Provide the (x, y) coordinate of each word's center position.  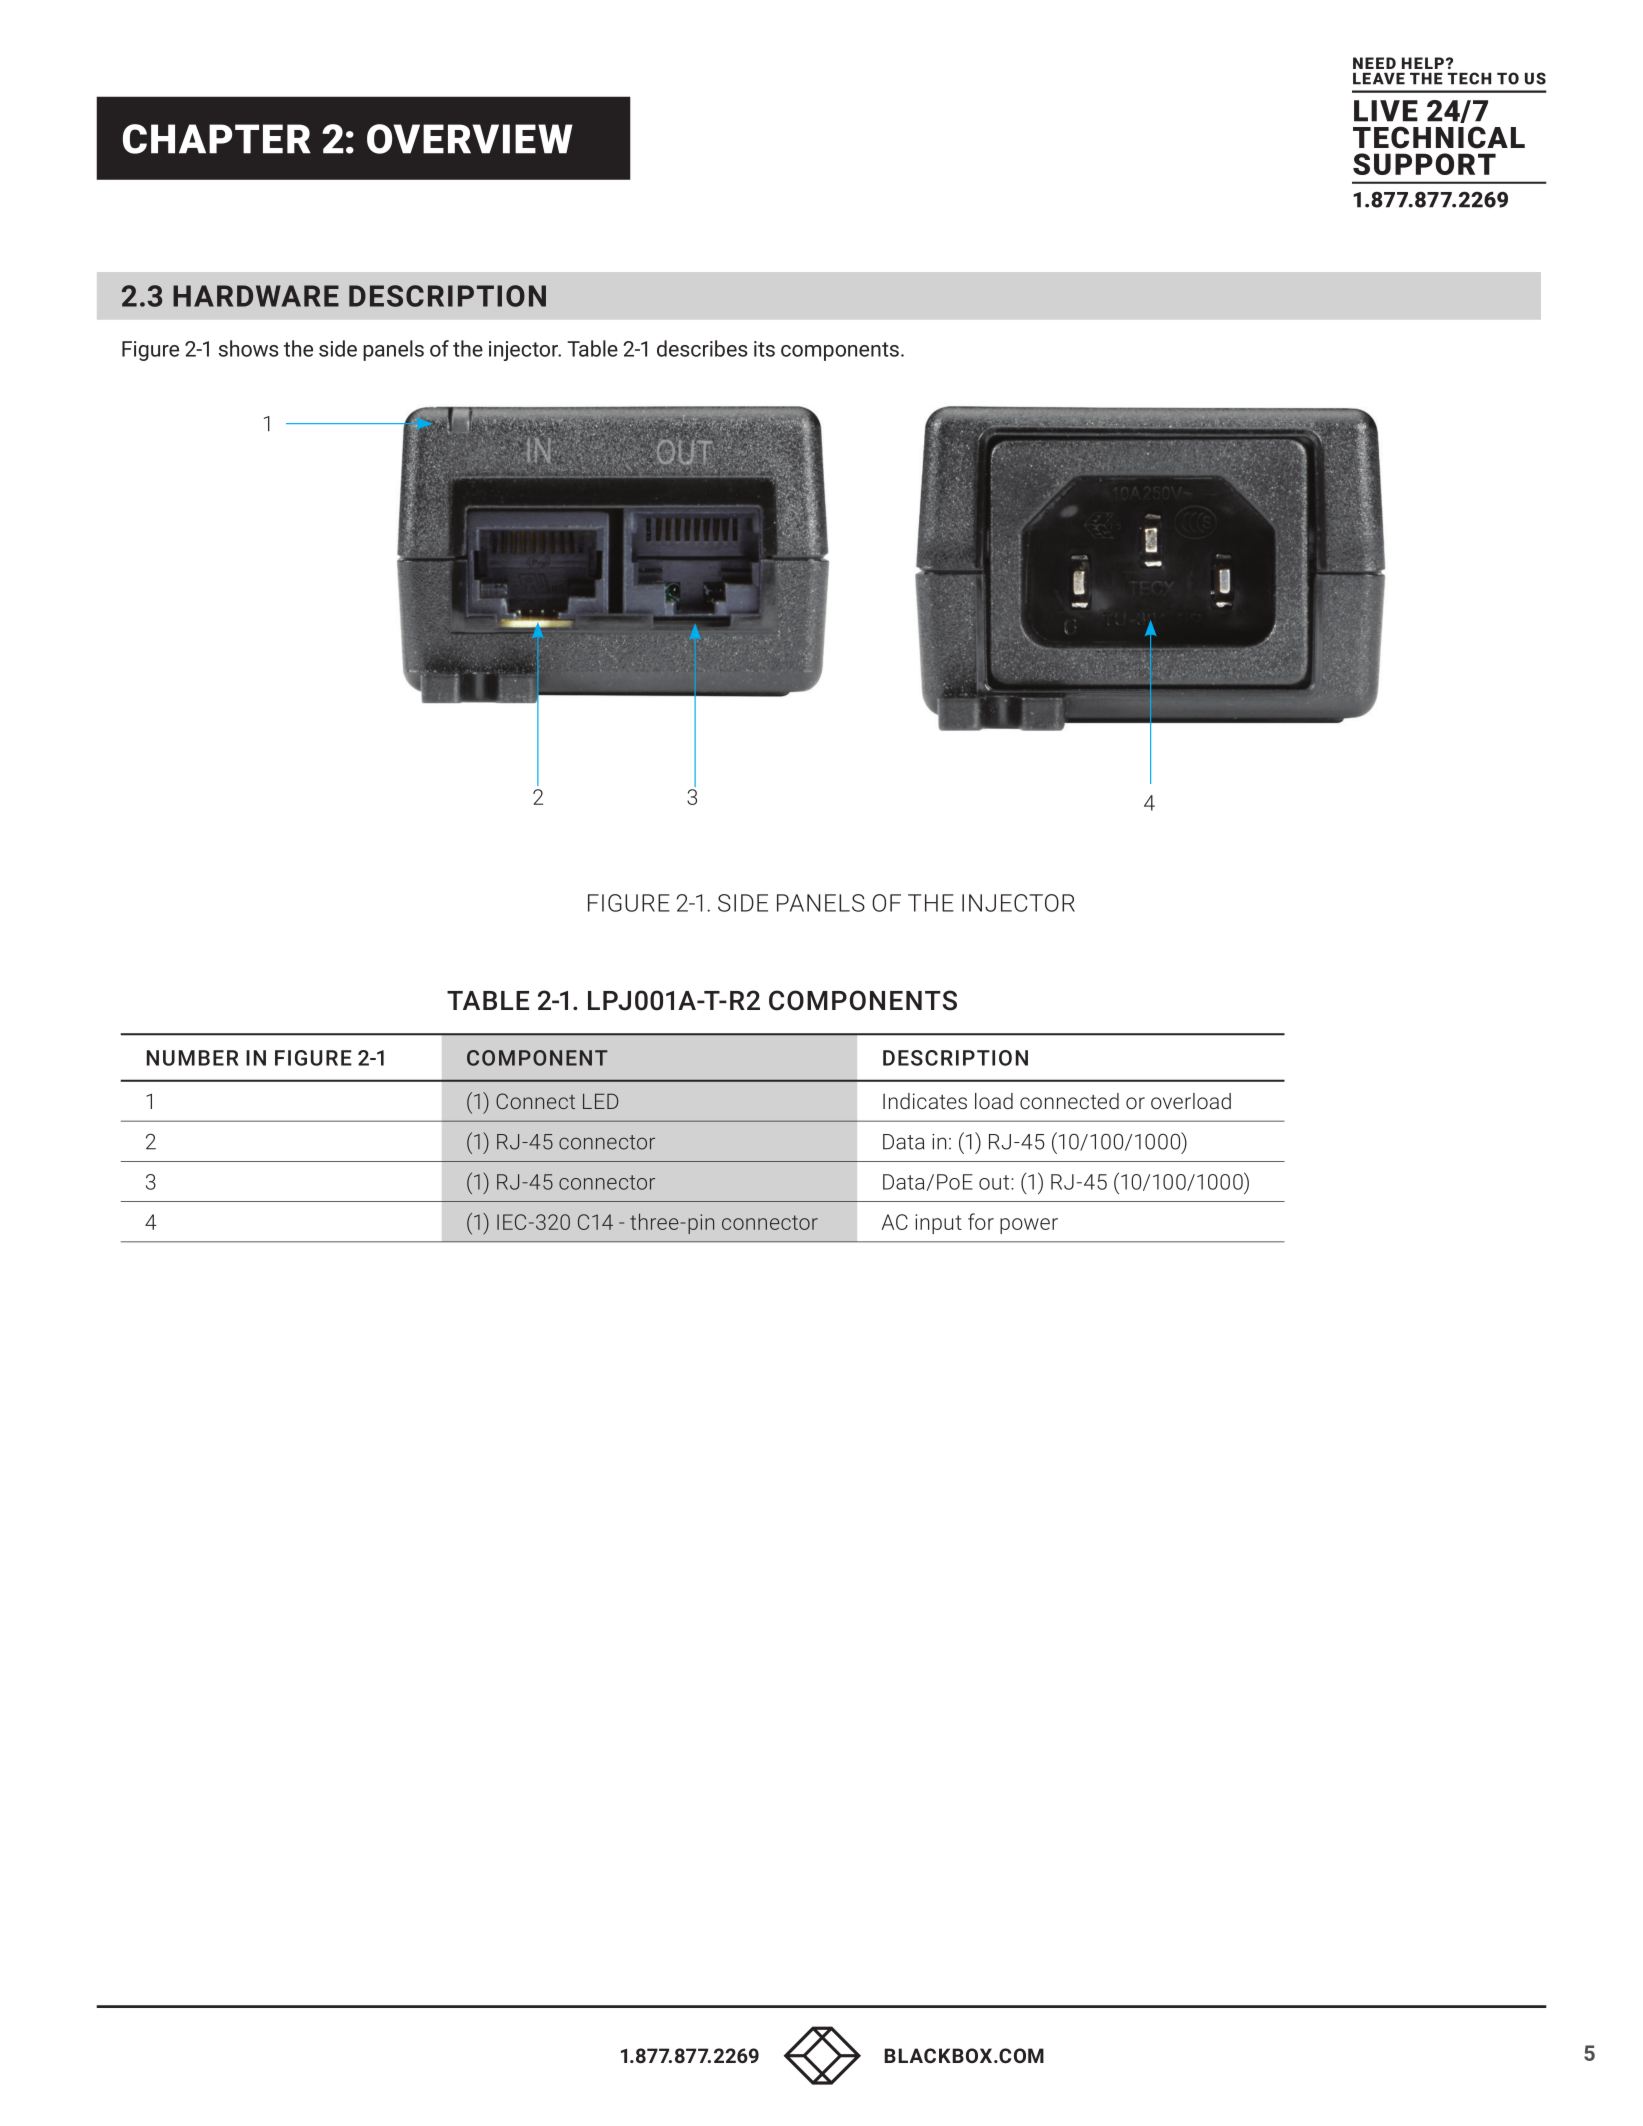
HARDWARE (256, 296)
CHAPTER (217, 139)
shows (249, 348)
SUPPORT (1424, 164)
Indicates (925, 1101)
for (981, 1221)
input (938, 1224)
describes (702, 348)
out (995, 1182)
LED (600, 1101)
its (764, 349)
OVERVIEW (470, 139)
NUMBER (193, 1058)
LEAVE (1379, 79)
